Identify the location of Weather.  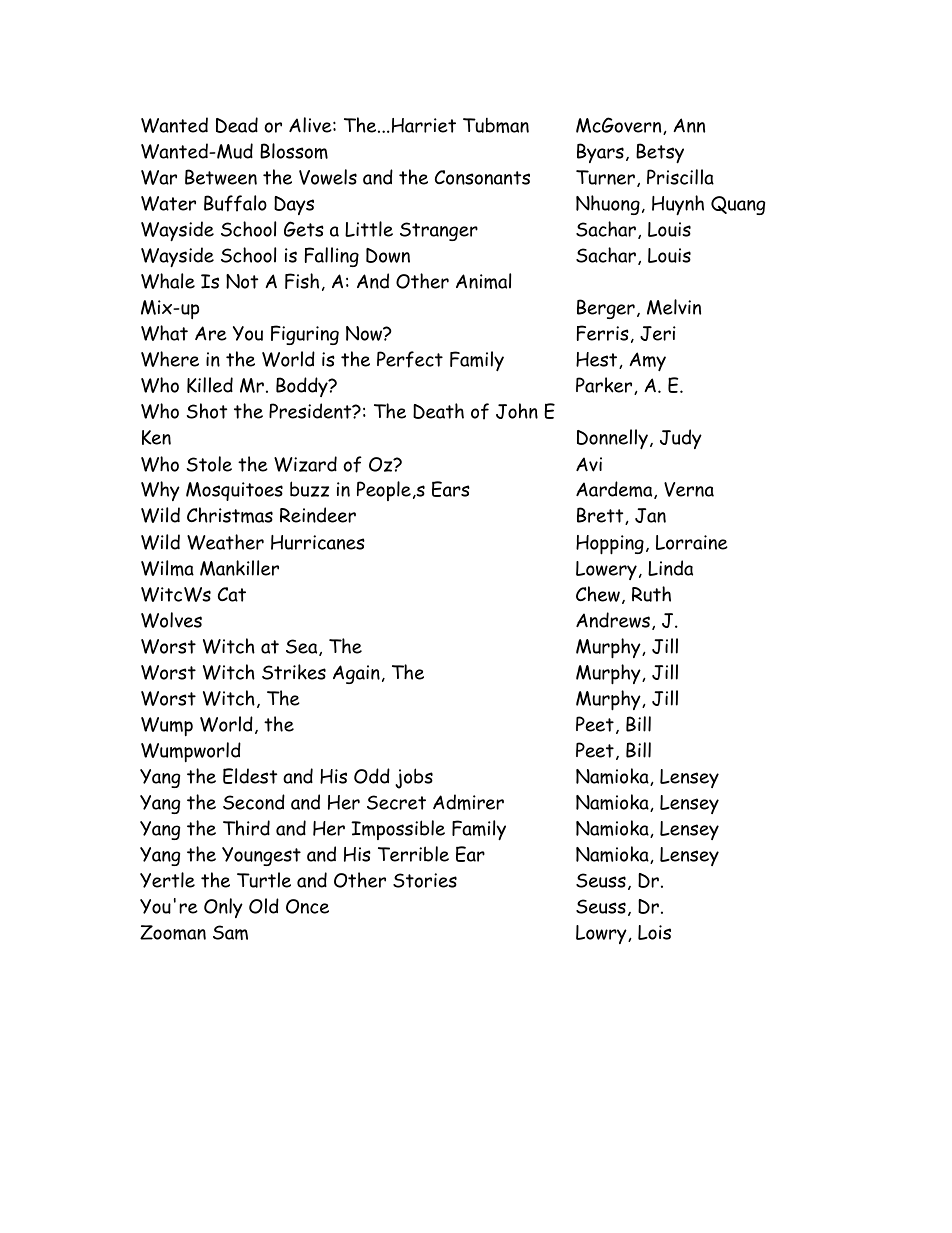
(225, 542).
